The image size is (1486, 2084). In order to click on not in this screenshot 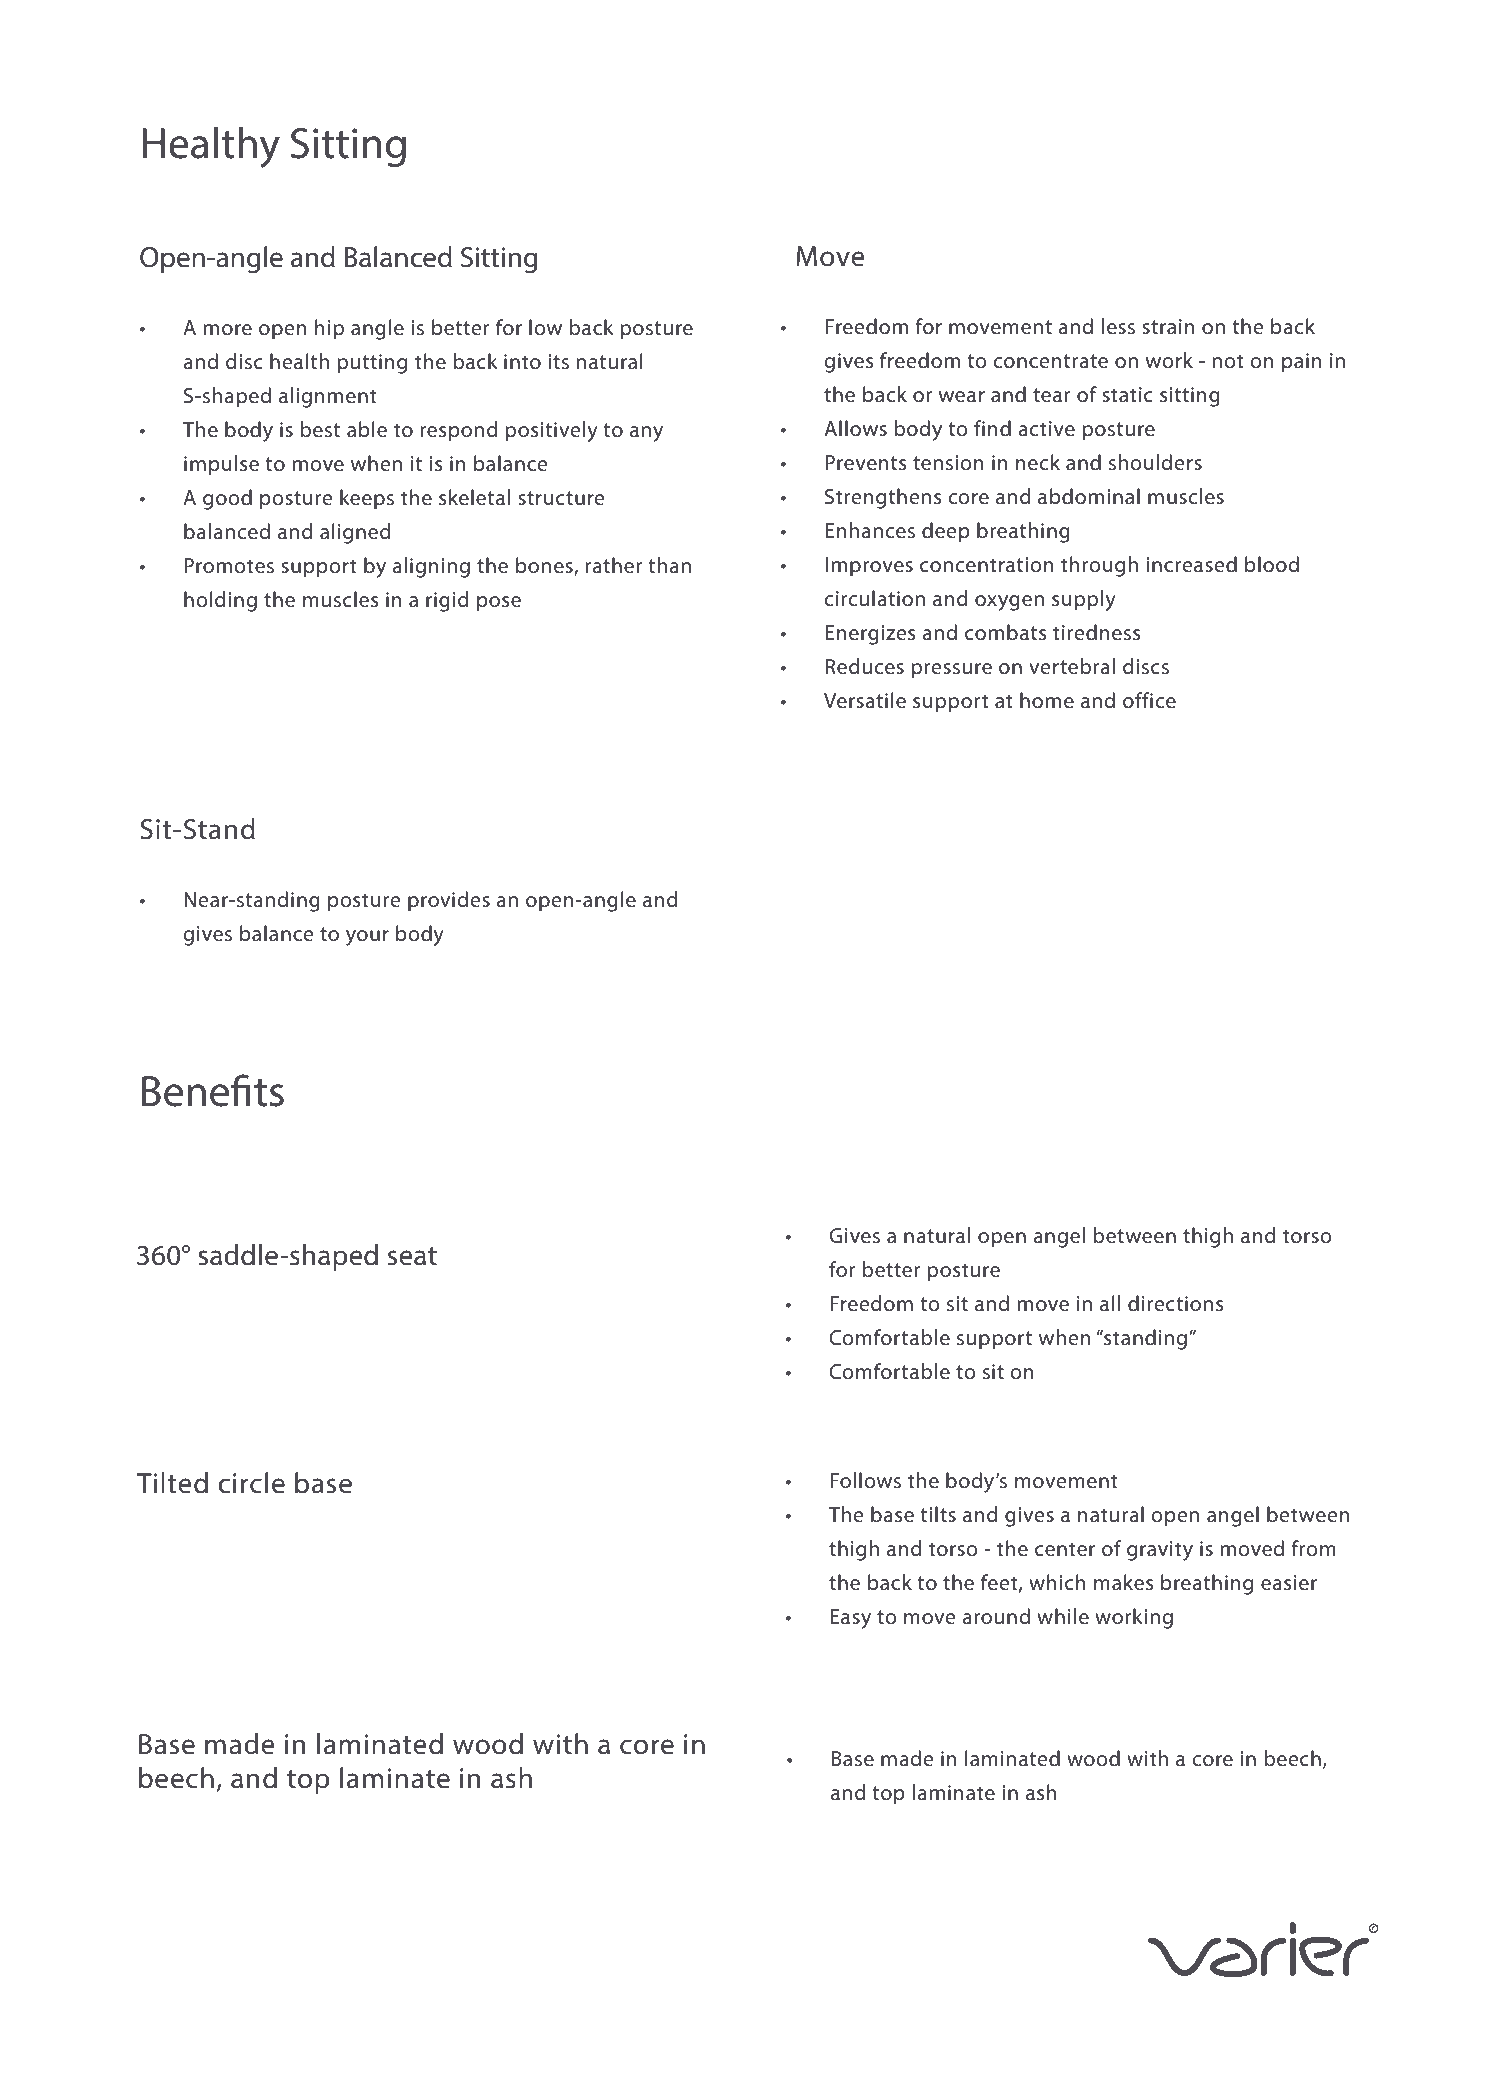, I will do `click(1228, 361)`.
